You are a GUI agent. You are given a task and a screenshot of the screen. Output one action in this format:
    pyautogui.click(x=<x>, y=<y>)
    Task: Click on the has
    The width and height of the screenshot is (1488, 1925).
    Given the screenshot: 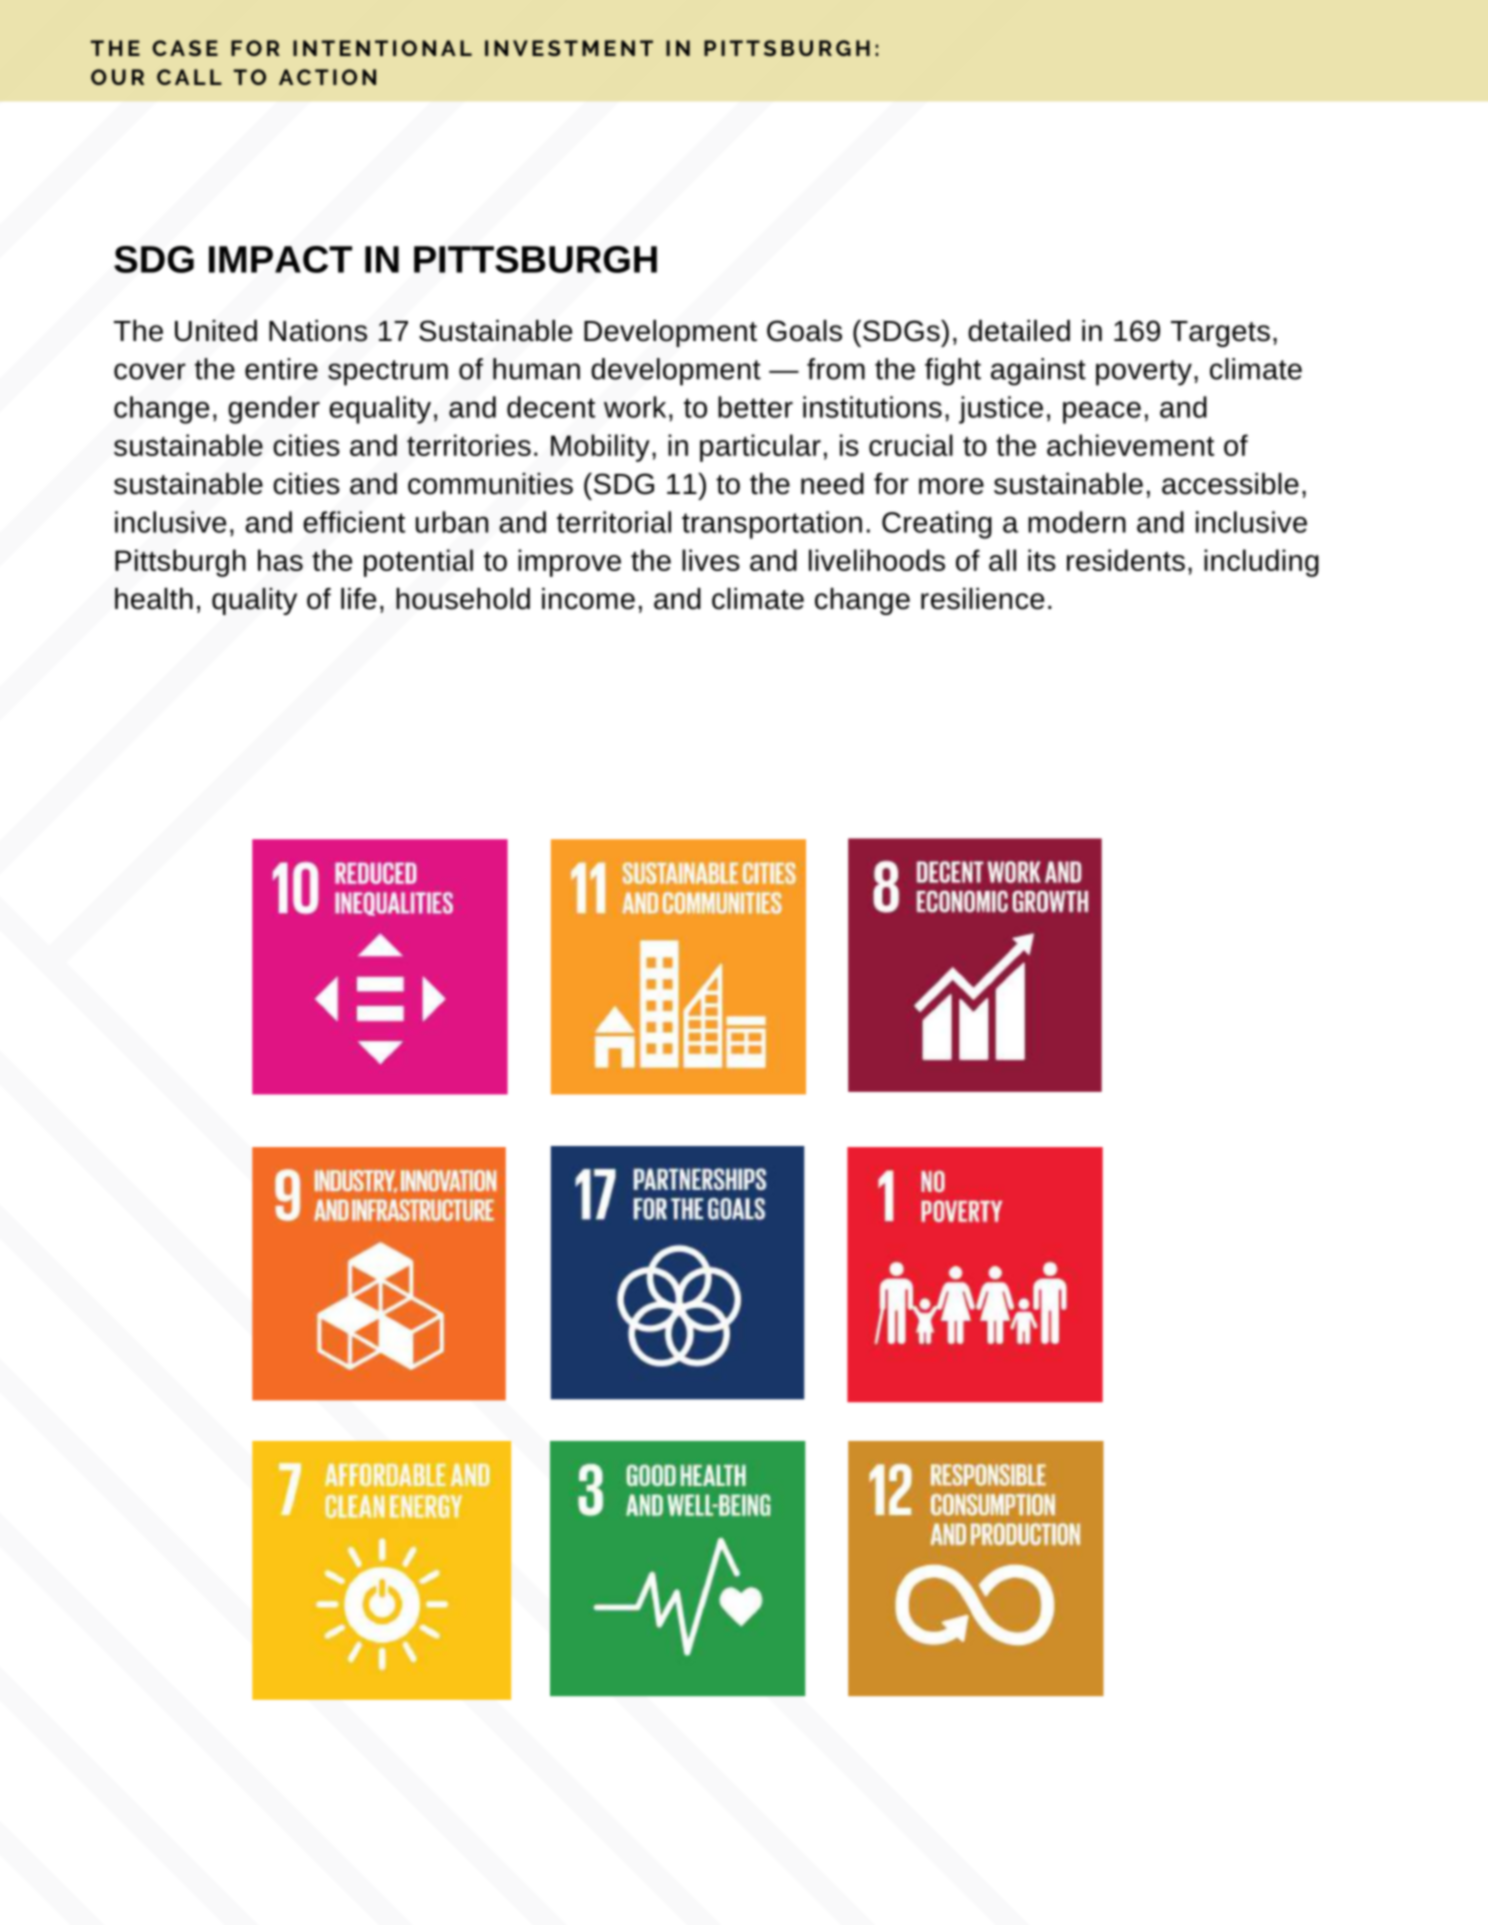 What is the action you would take?
    pyautogui.click(x=280, y=560)
